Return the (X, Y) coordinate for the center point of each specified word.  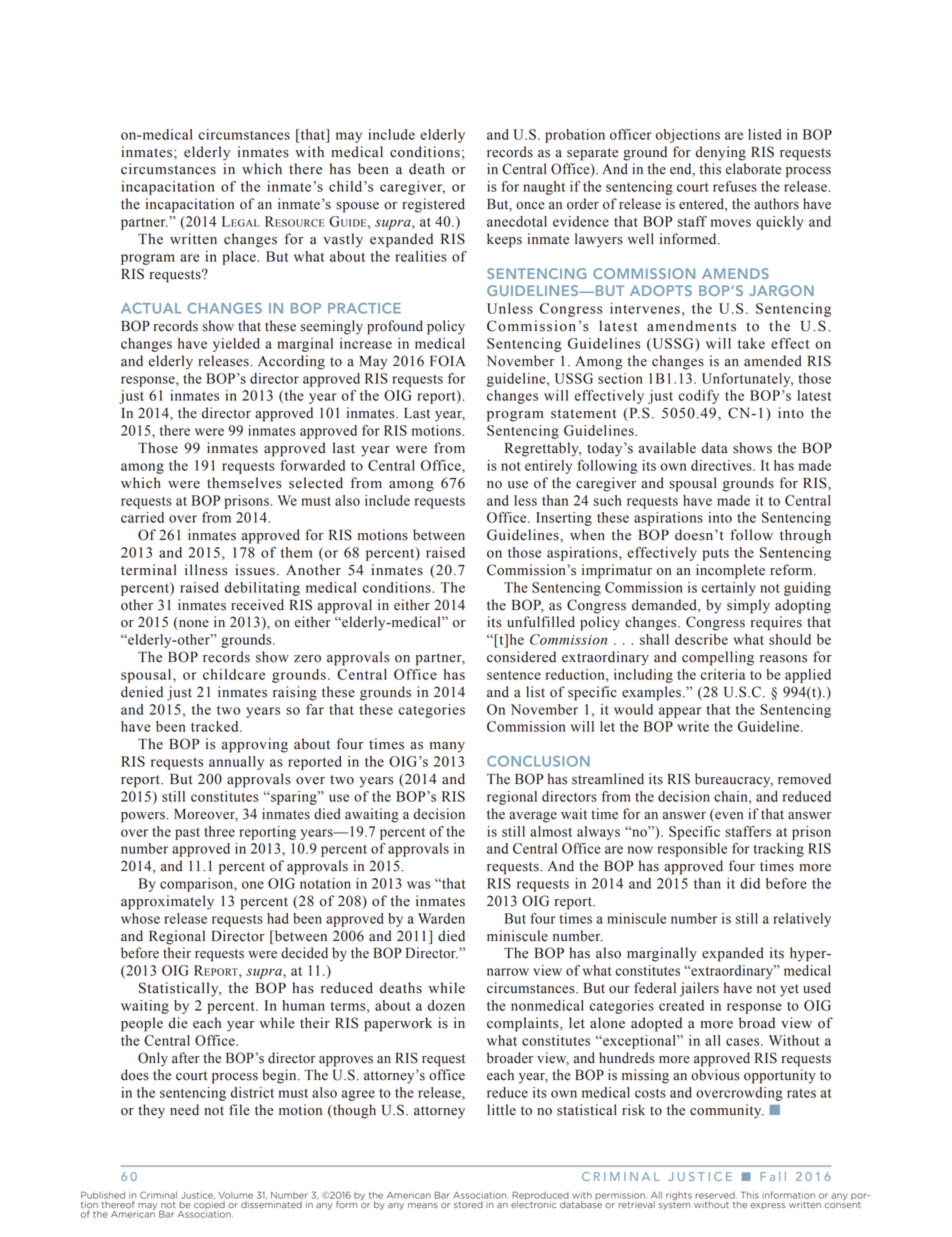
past (187, 834)
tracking (779, 850)
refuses (735, 186)
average (533, 817)
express (768, 1206)
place (240, 258)
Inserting (564, 519)
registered (433, 205)
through (805, 536)
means (423, 1205)
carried (142, 517)
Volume (235, 1195)
